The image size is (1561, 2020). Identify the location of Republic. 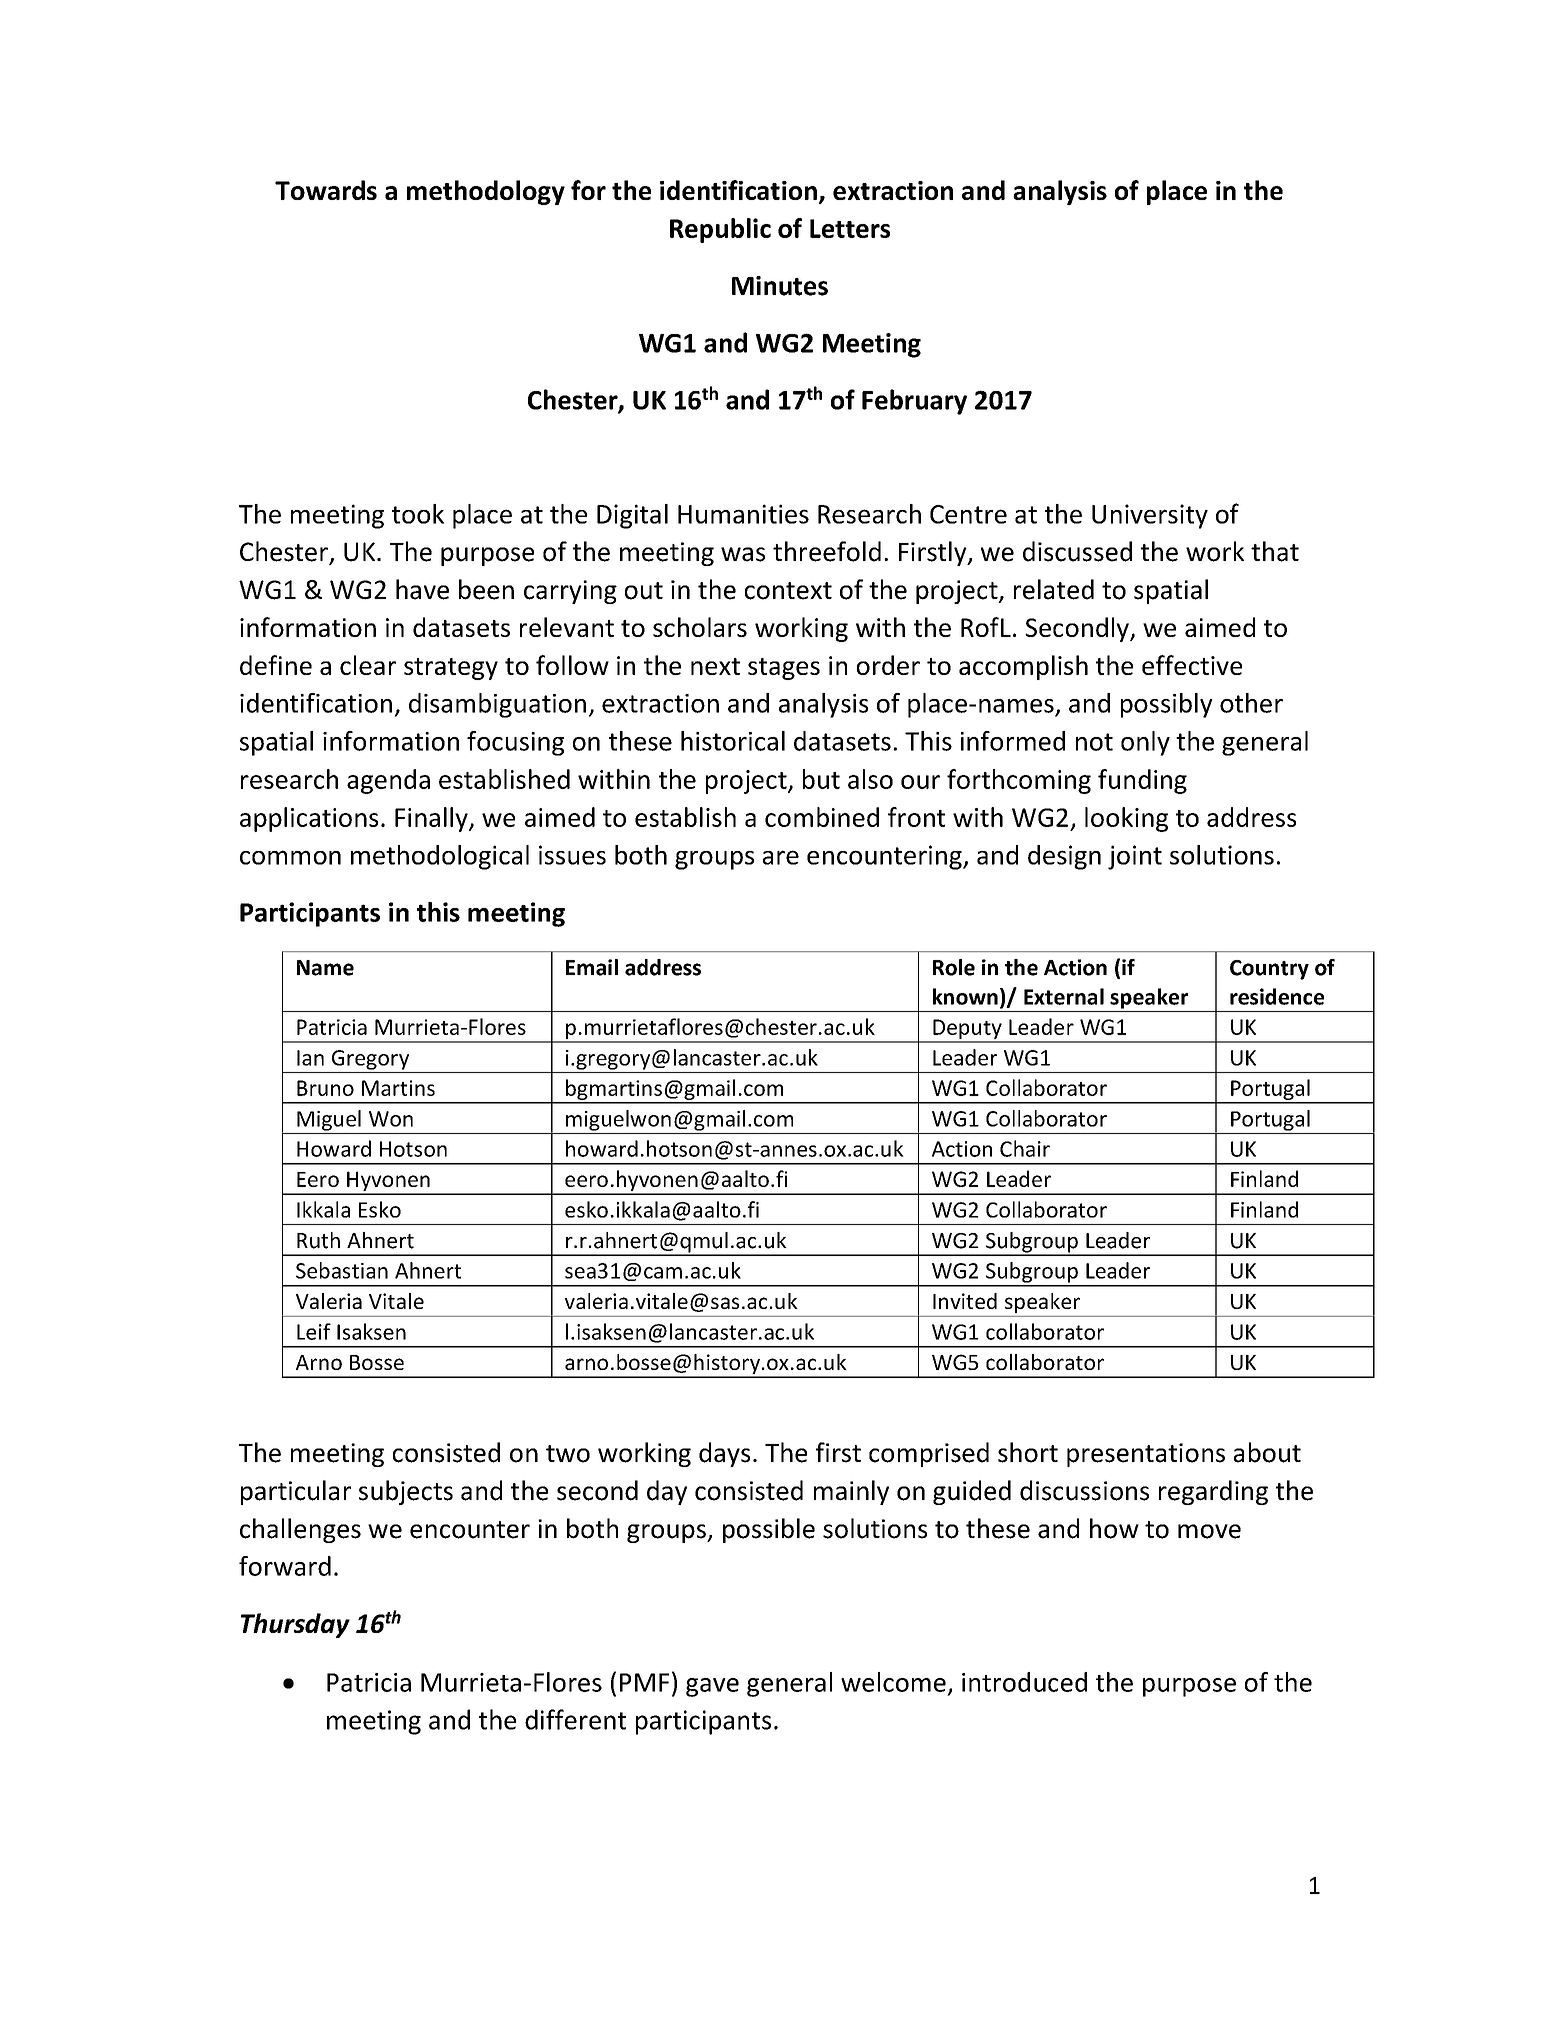
(720, 230).
